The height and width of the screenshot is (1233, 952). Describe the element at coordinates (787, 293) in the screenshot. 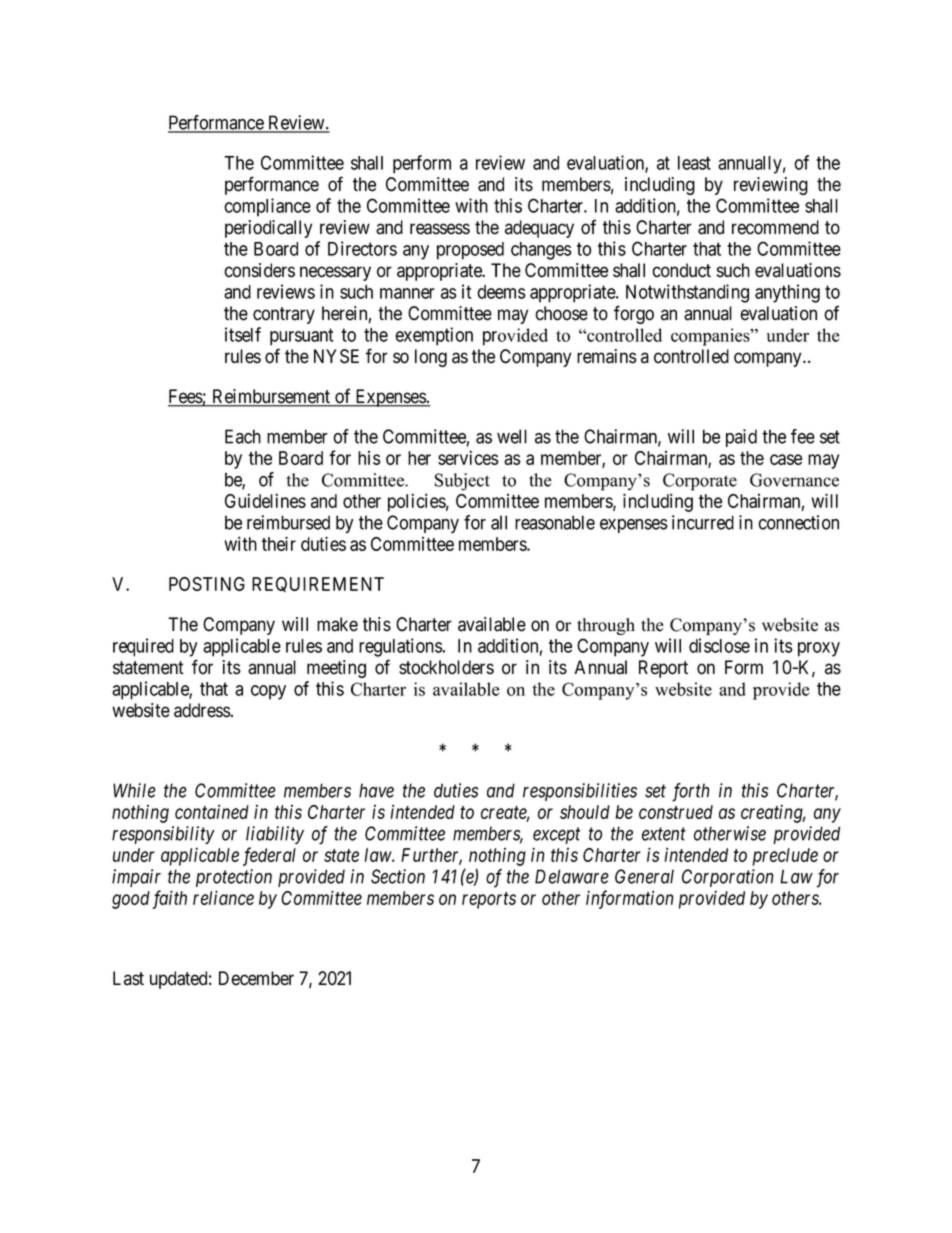

I see `anything` at that location.
